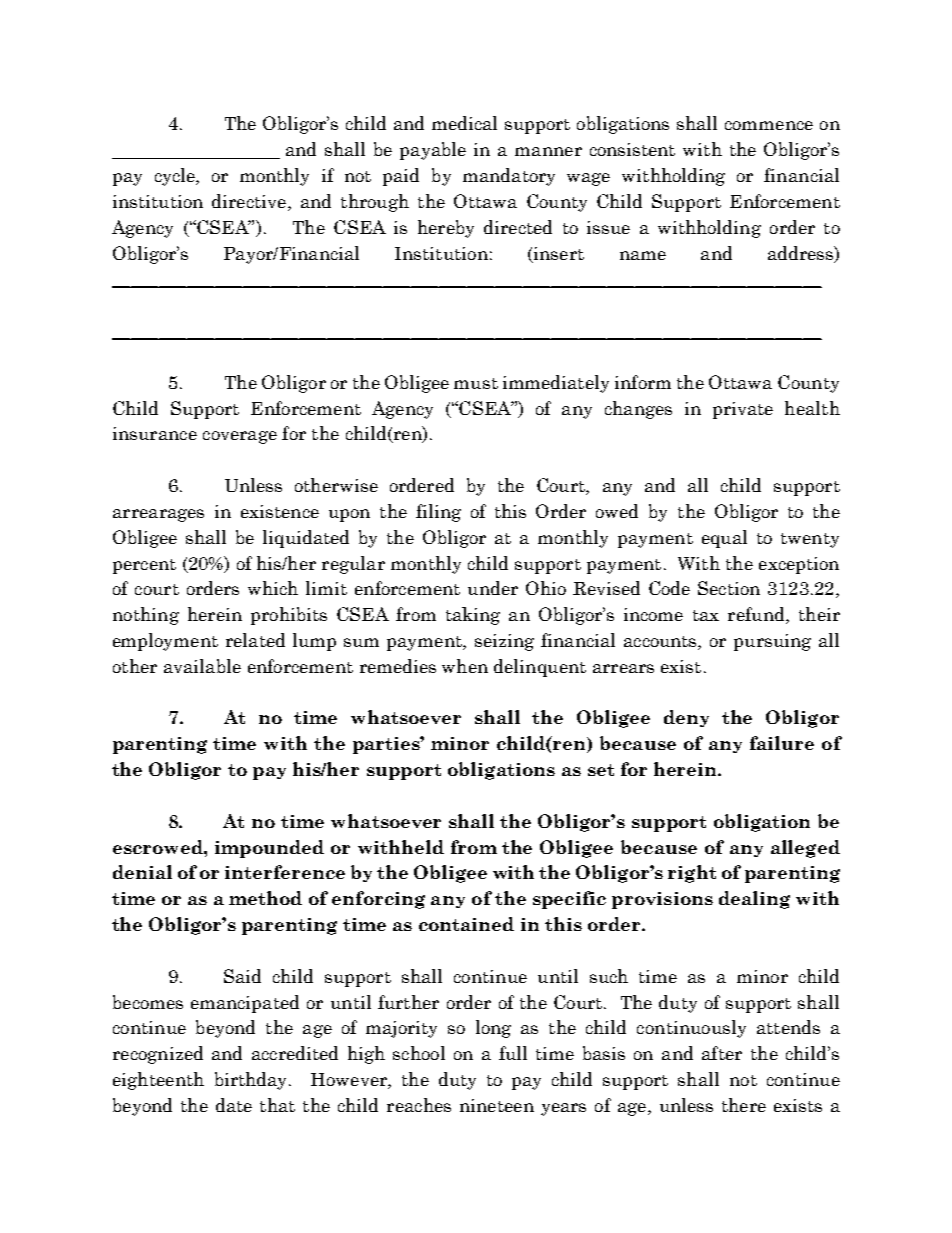 The height and width of the document is (1233, 952). I want to click on birthday, so click(252, 1081).
